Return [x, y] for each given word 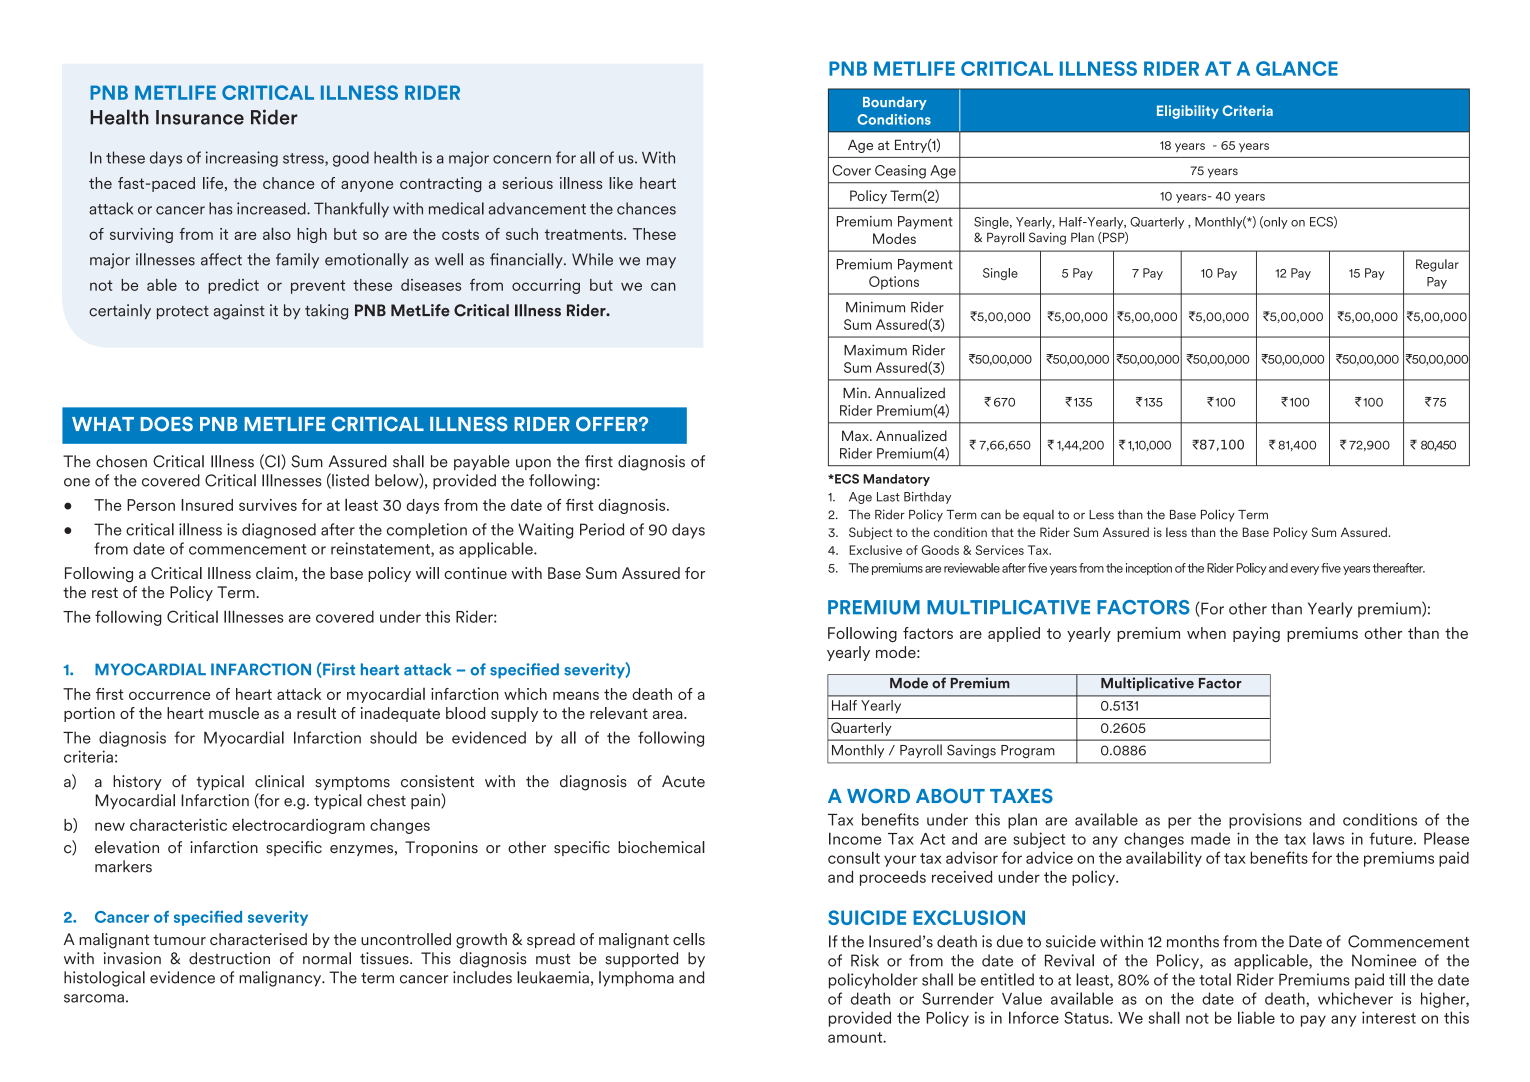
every [1306, 570]
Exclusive [875, 550]
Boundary [895, 103]
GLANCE [1297, 68]
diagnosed [279, 531]
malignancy [281, 979]
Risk [865, 960]
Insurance [200, 117]
